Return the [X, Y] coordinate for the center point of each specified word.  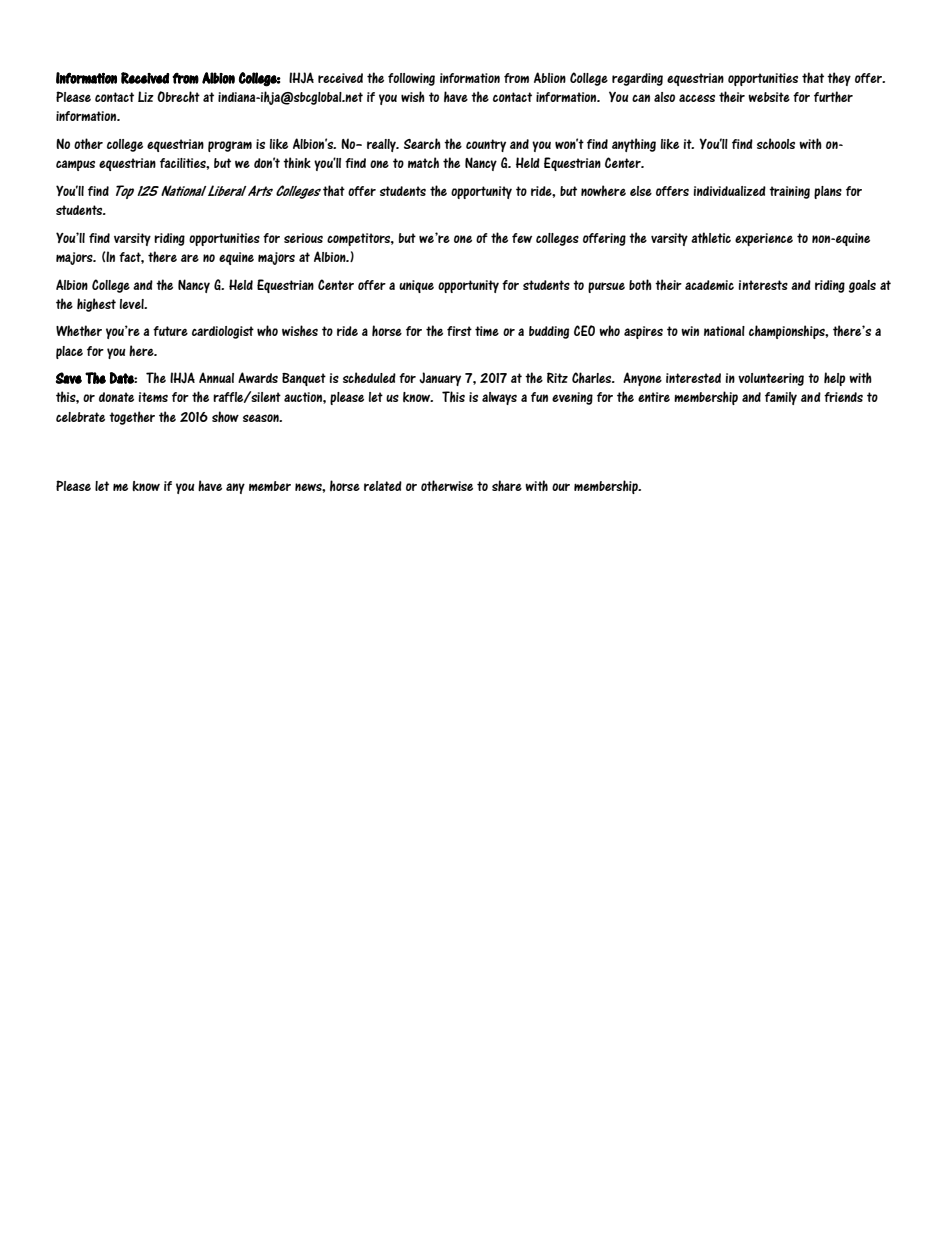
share [507, 485]
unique [416, 286]
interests [763, 285]
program [230, 146]
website [769, 97]
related [383, 486]
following [411, 79]
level [133, 304]
